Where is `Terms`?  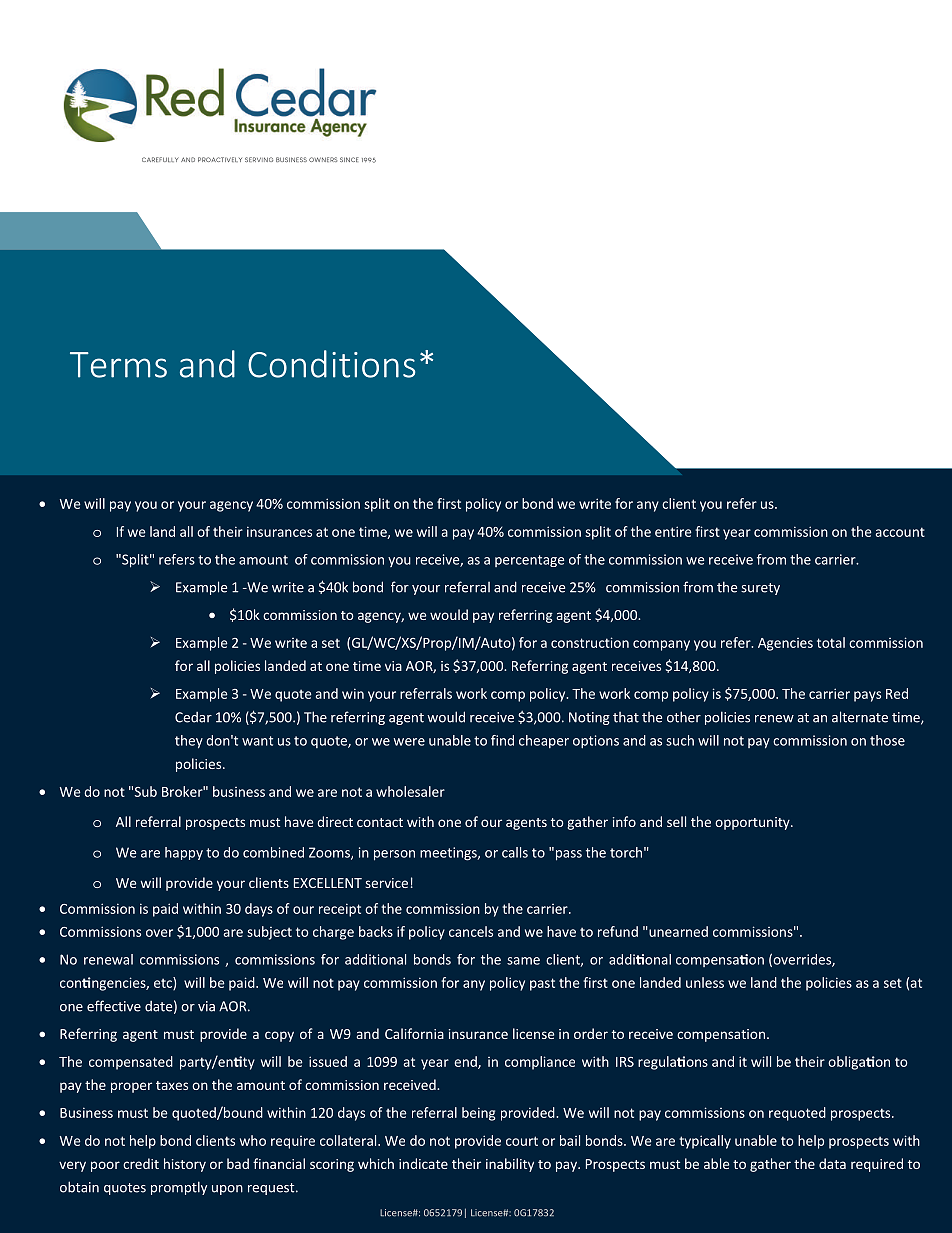 Terms is located at coordinates (118, 365).
